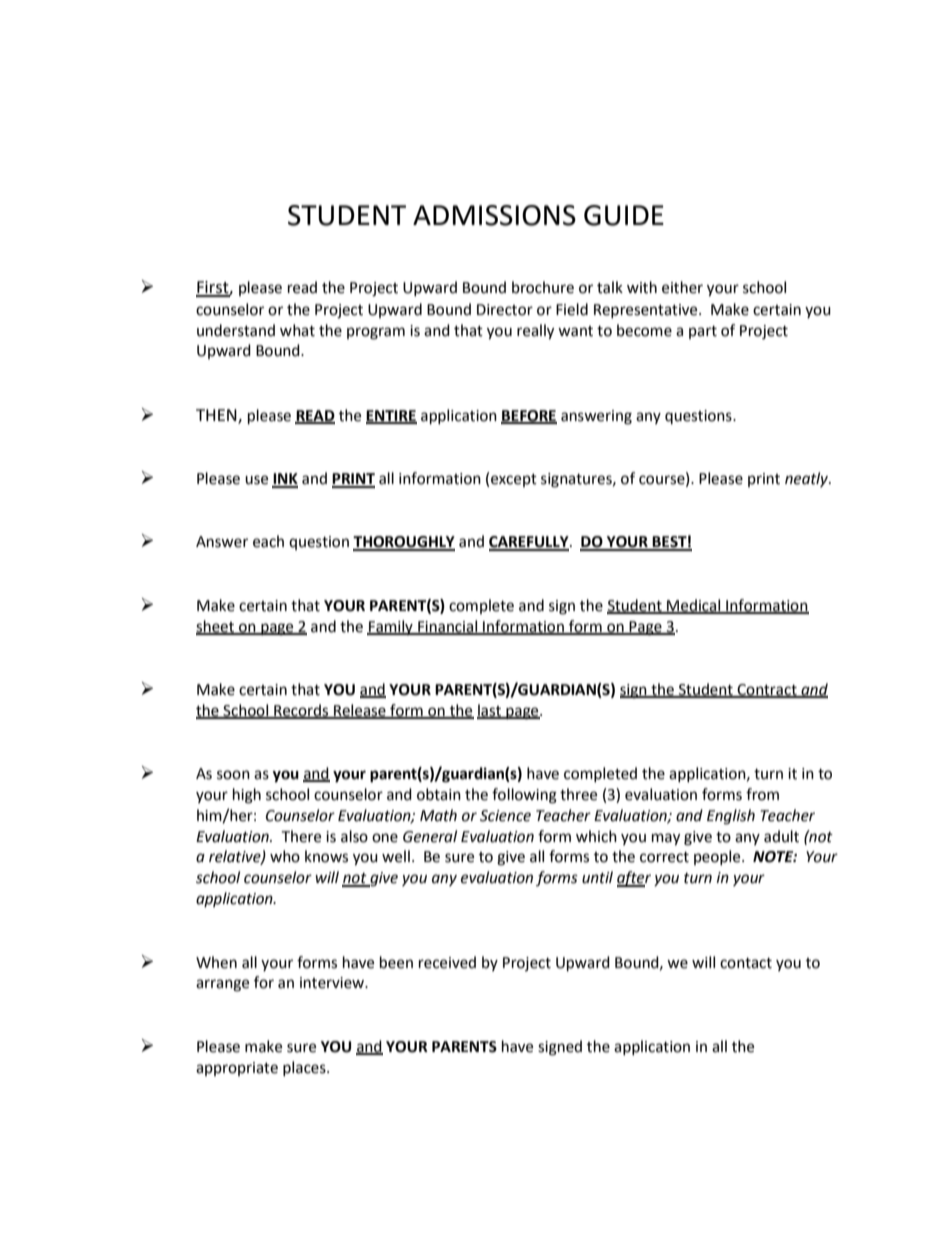  What do you see at coordinates (746, 963) in the image?
I see `contact` at bounding box center [746, 963].
